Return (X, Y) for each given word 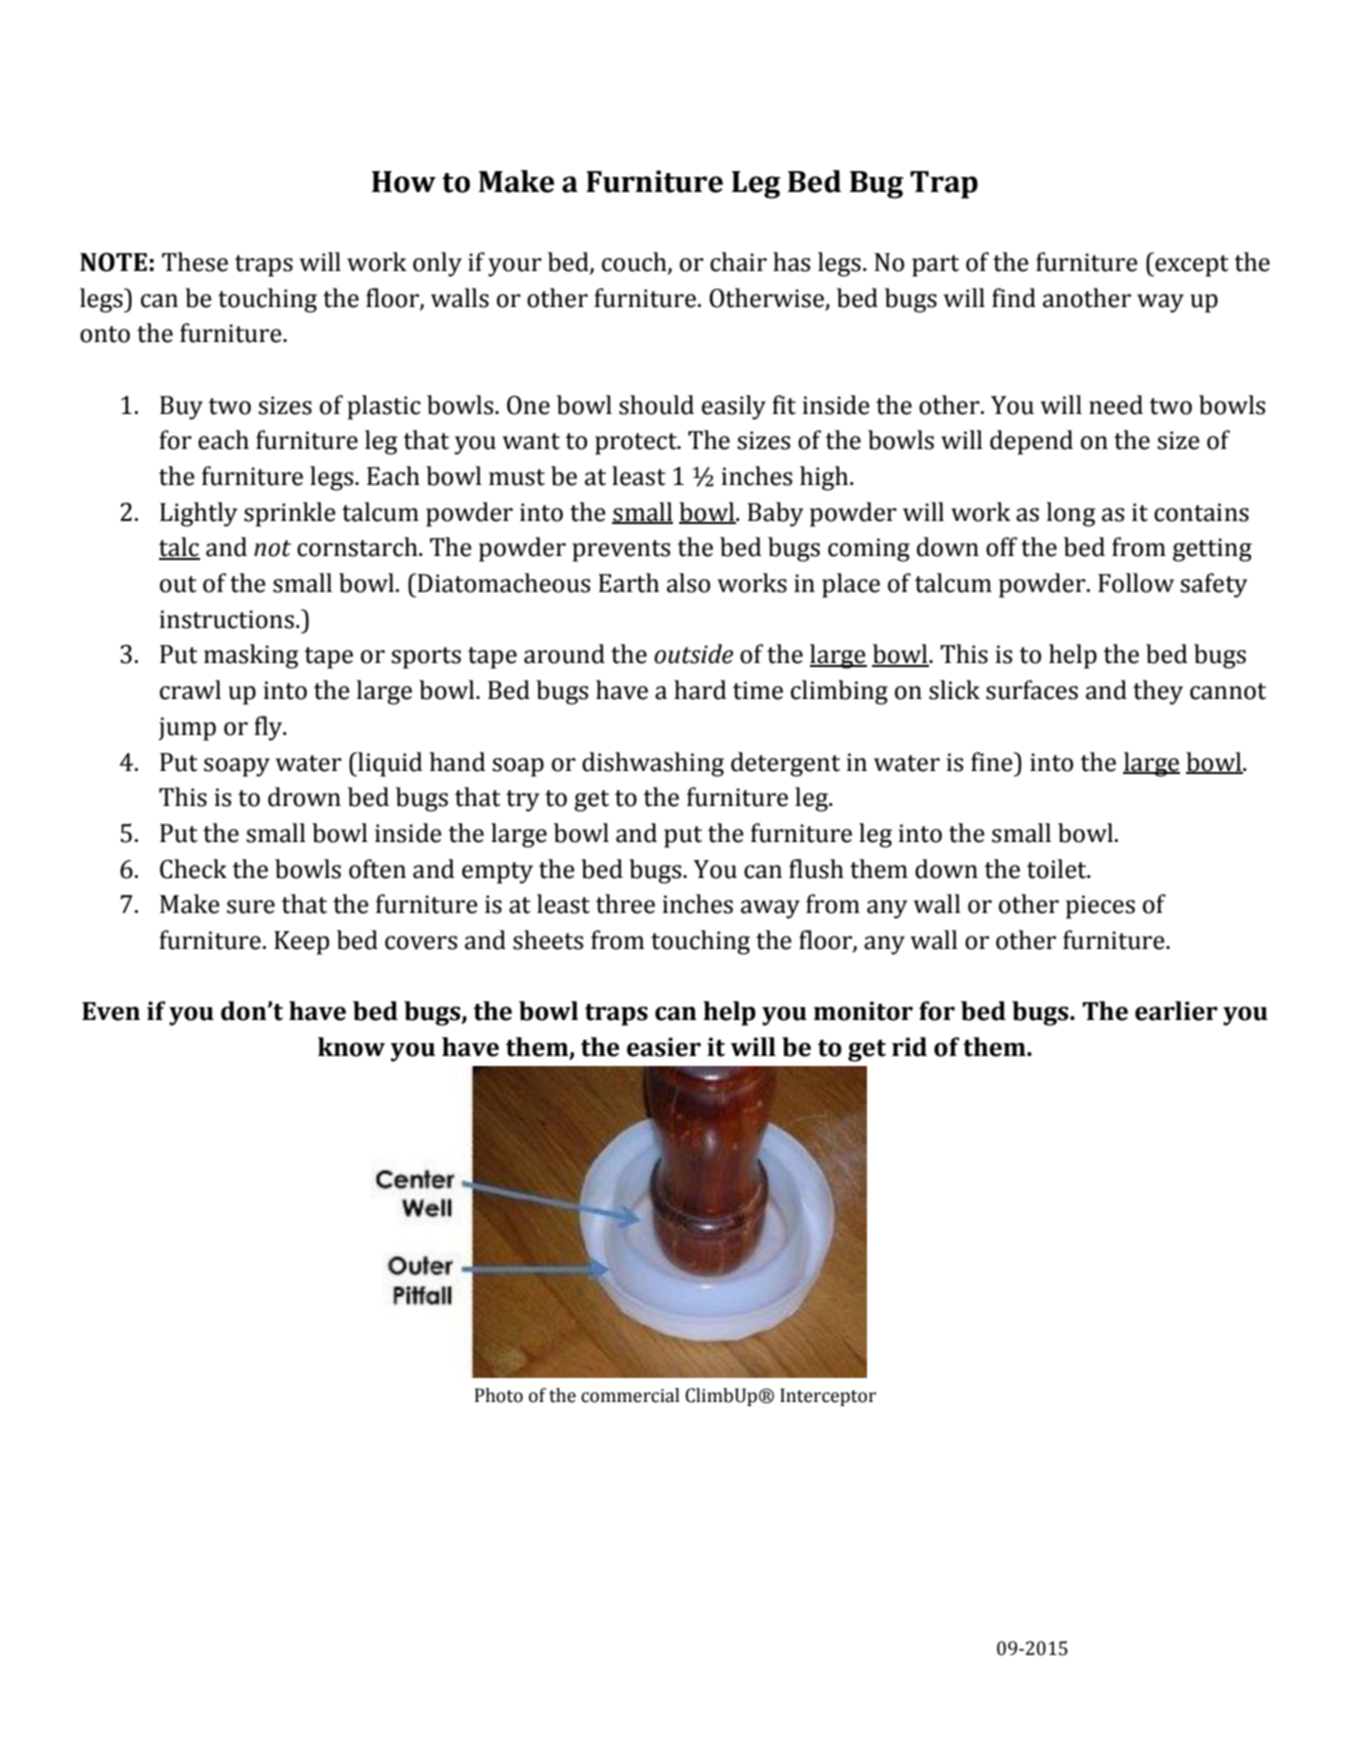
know (351, 1047)
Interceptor (828, 1397)
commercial (630, 1395)
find (1014, 298)
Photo (499, 1395)
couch (635, 262)
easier (664, 1047)
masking (251, 656)
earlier (1176, 1011)
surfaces (1032, 690)
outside (693, 654)
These (195, 262)
